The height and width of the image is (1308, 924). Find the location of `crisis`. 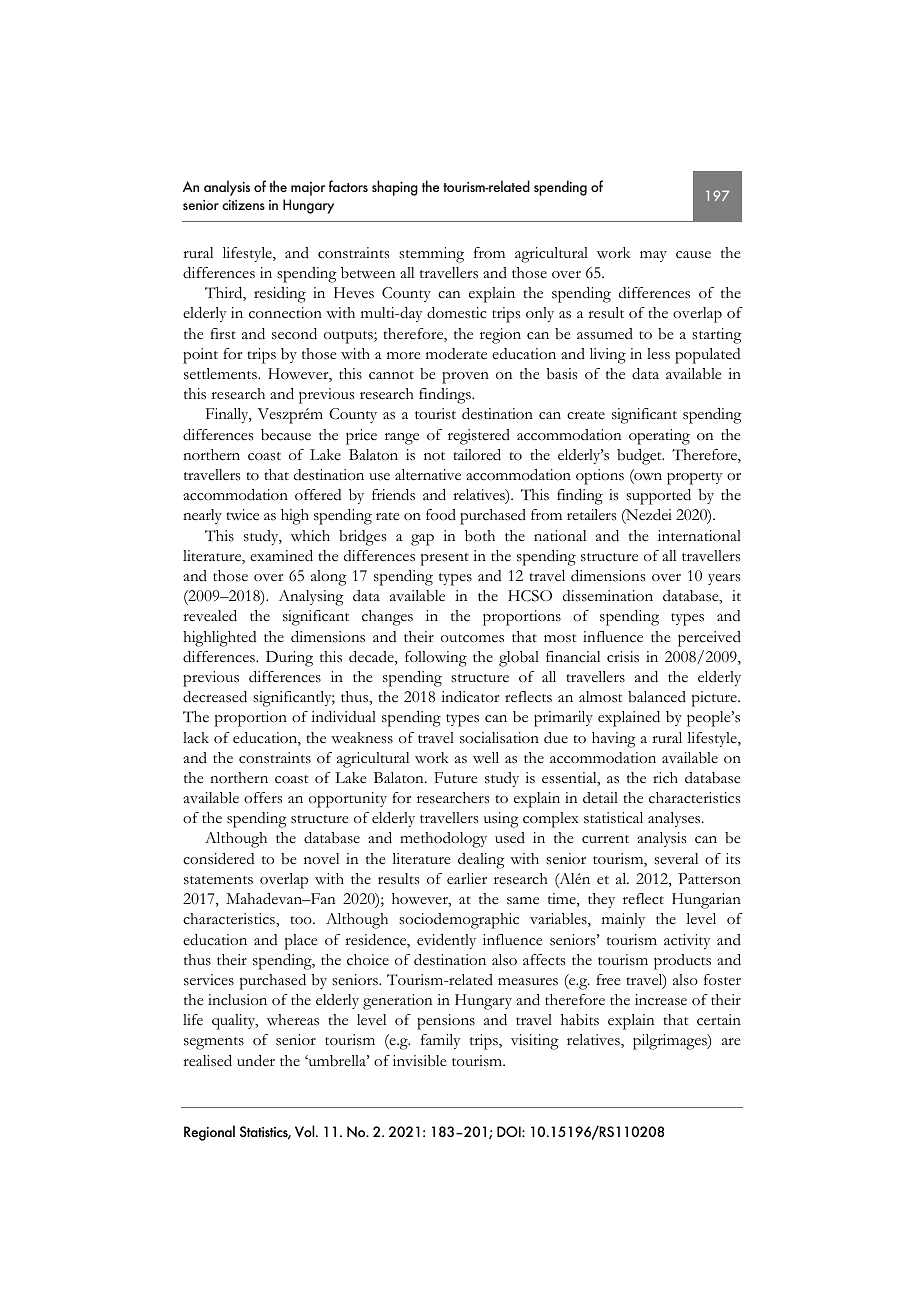

crisis is located at coordinates (623, 657).
